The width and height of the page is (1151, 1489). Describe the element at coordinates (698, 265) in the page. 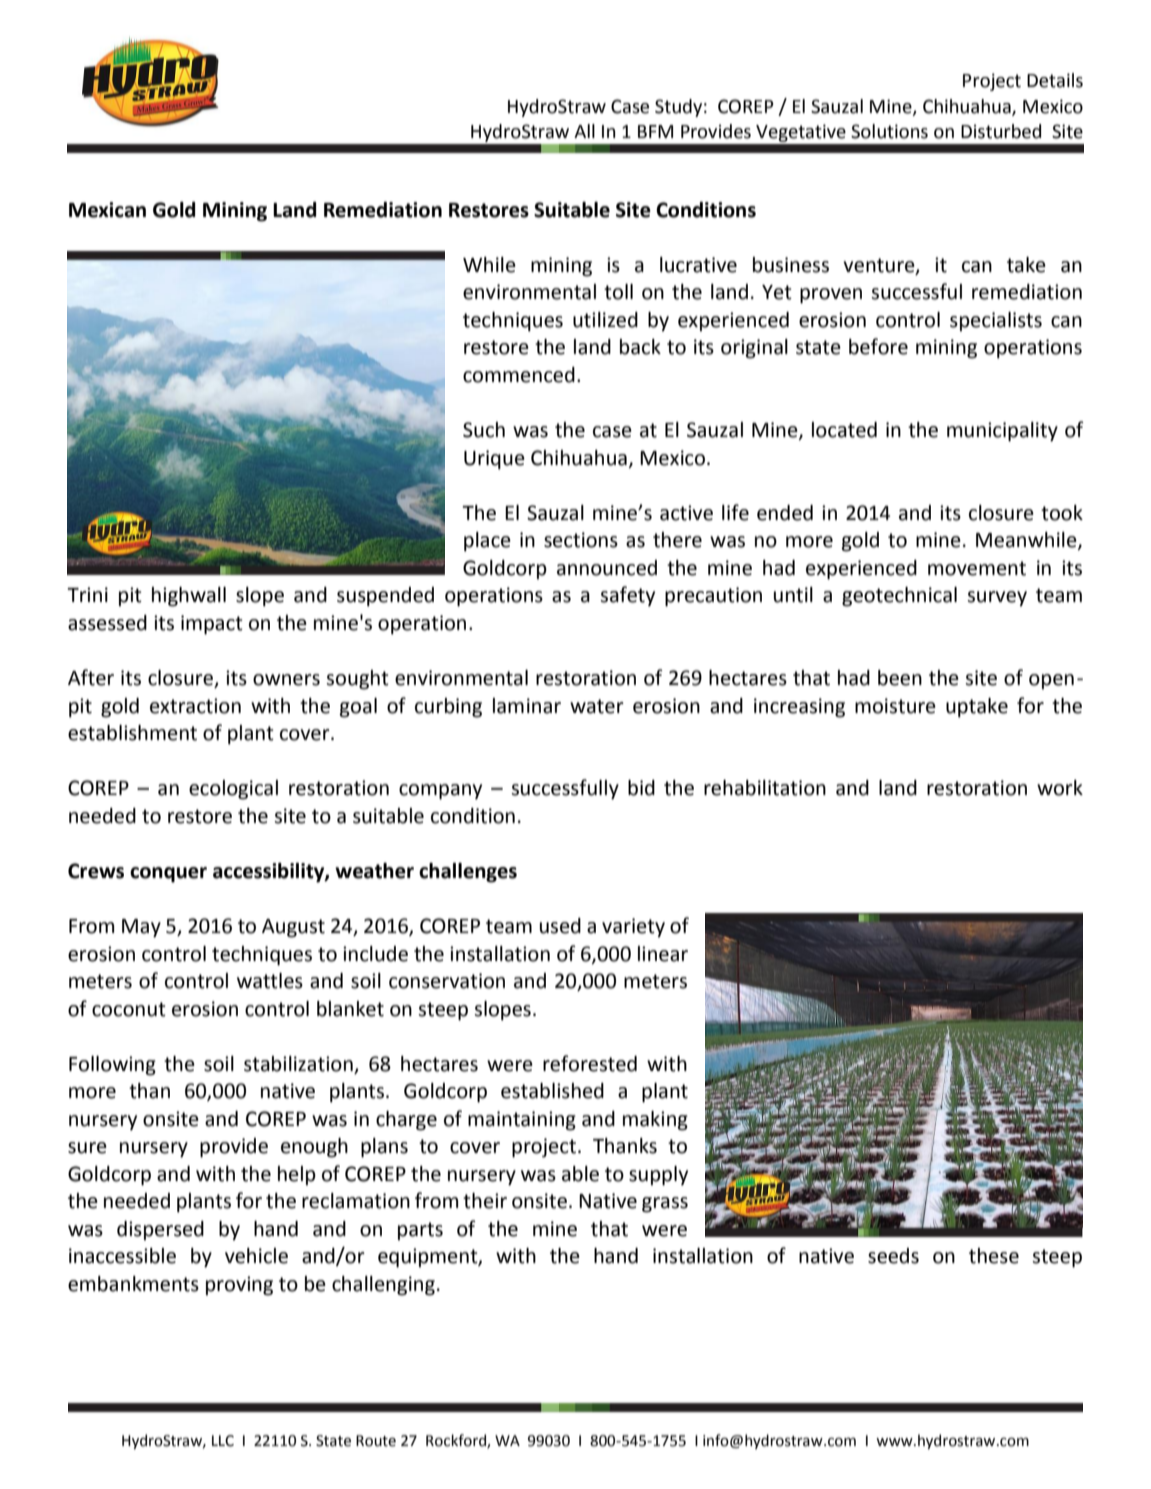

I see `lucrative` at that location.
